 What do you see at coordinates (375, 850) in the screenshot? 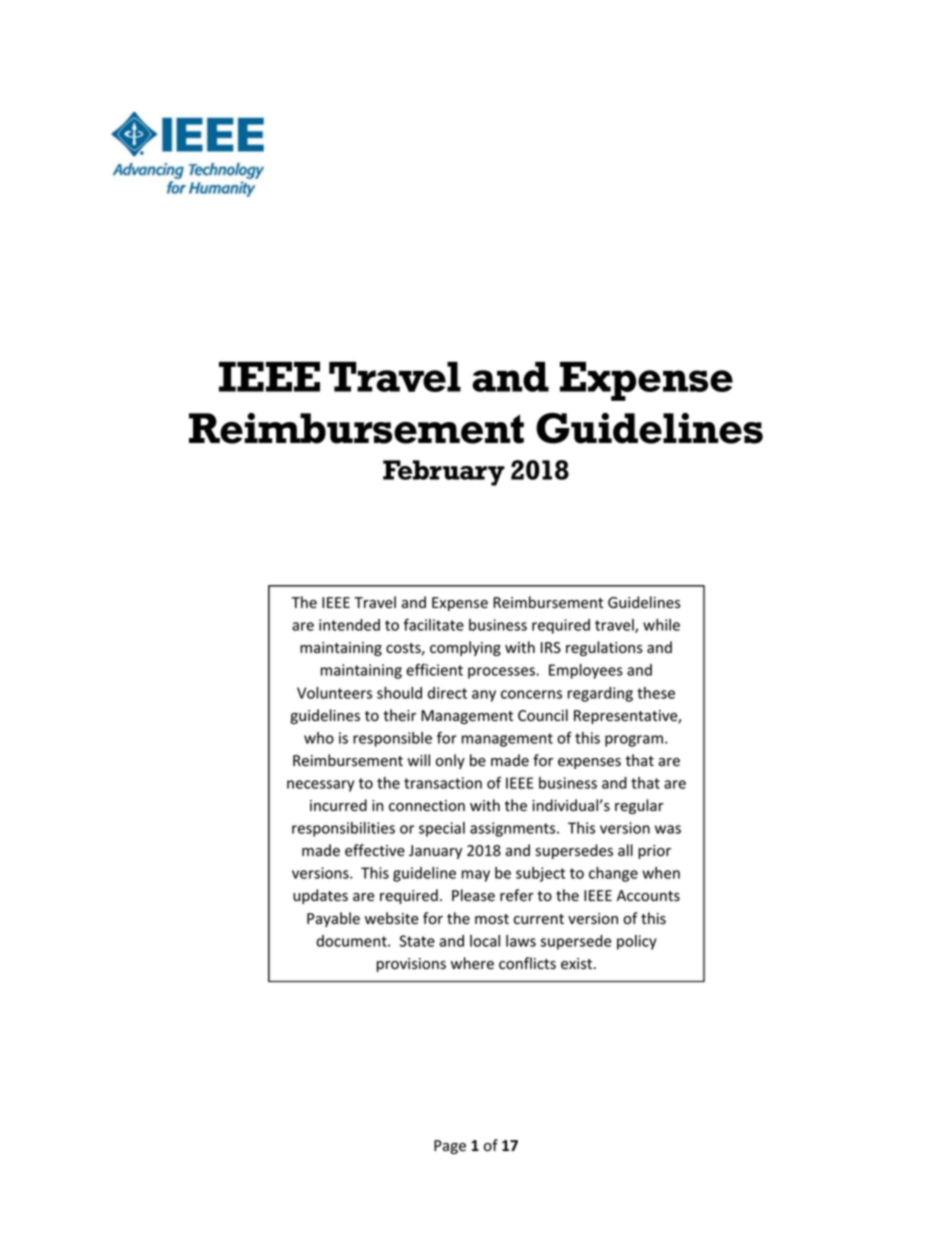
I see `effective` at bounding box center [375, 850].
